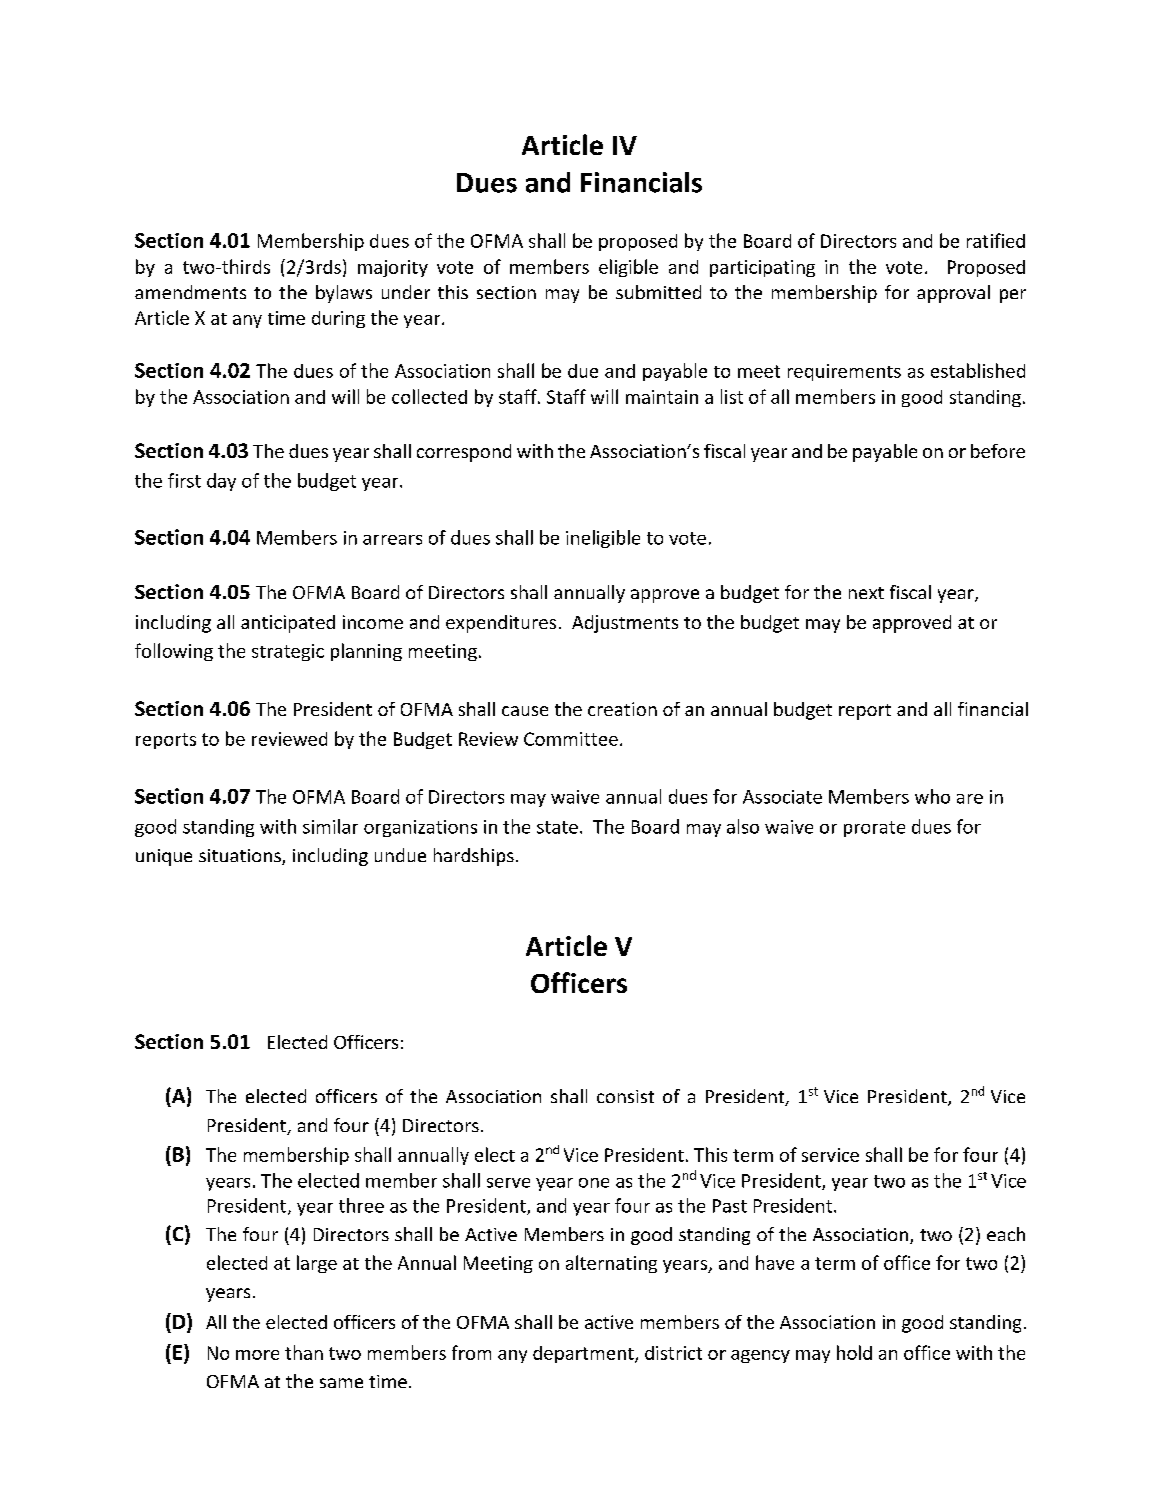 This image has width=1163, height=1505. What do you see at coordinates (241, 857) in the image?
I see `situations` at bounding box center [241, 857].
